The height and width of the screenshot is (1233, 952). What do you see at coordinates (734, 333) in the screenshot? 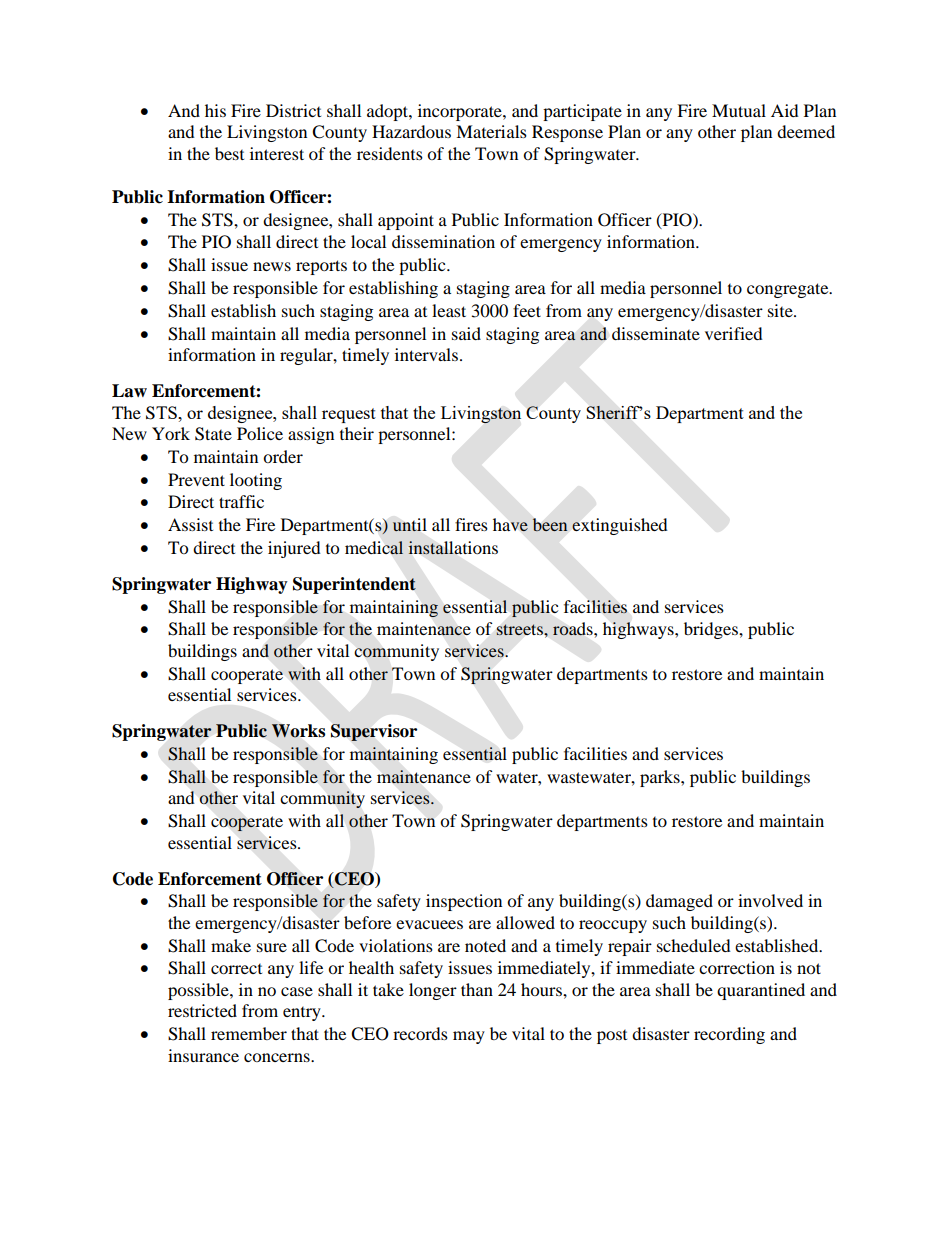
I see `verified` at bounding box center [734, 333].
